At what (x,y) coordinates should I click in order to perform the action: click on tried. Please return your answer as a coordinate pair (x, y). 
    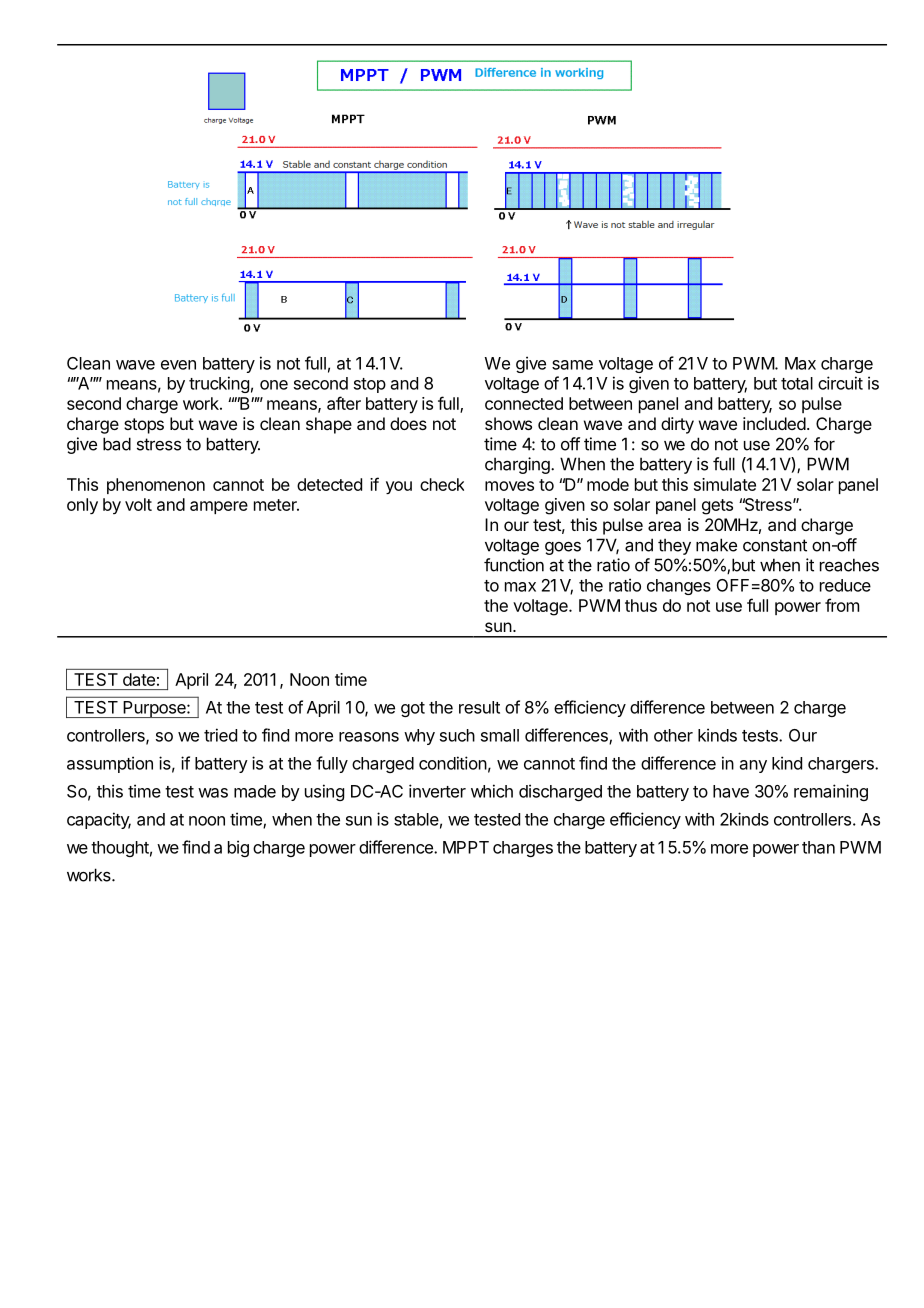
    Looking at the image, I should click on (220, 735).
